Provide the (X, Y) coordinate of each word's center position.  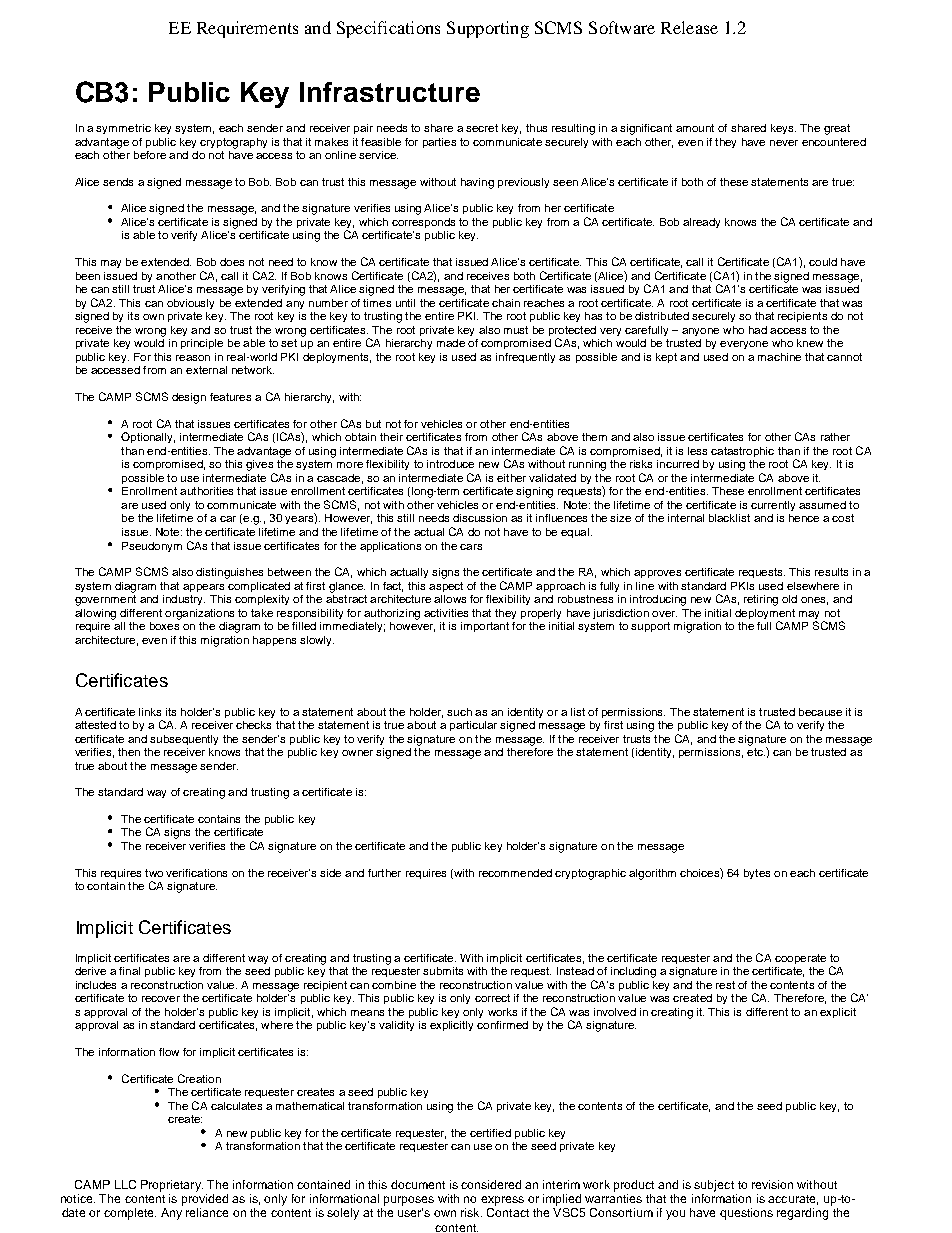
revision (772, 1184)
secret (482, 128)
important (485, 627)
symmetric (123, 129)
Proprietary (172, 1186)
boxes (164, 626)
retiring (761, 600)
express (502, 1201)
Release (689, 27)
